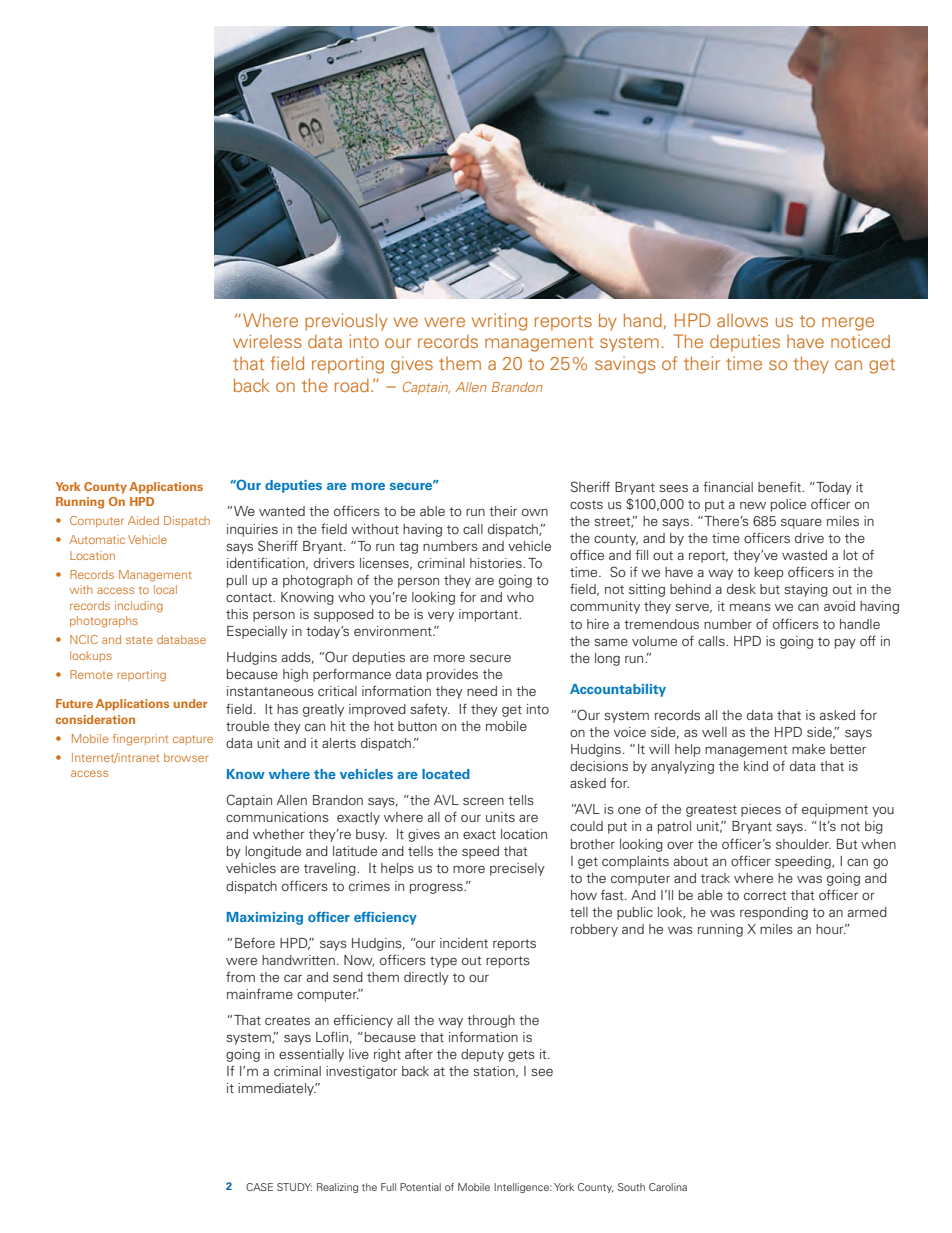 The image size is (952, 1233). Describe the element at coordinates (420, 1187) in the screenshot. I see `Potential` at that location.
